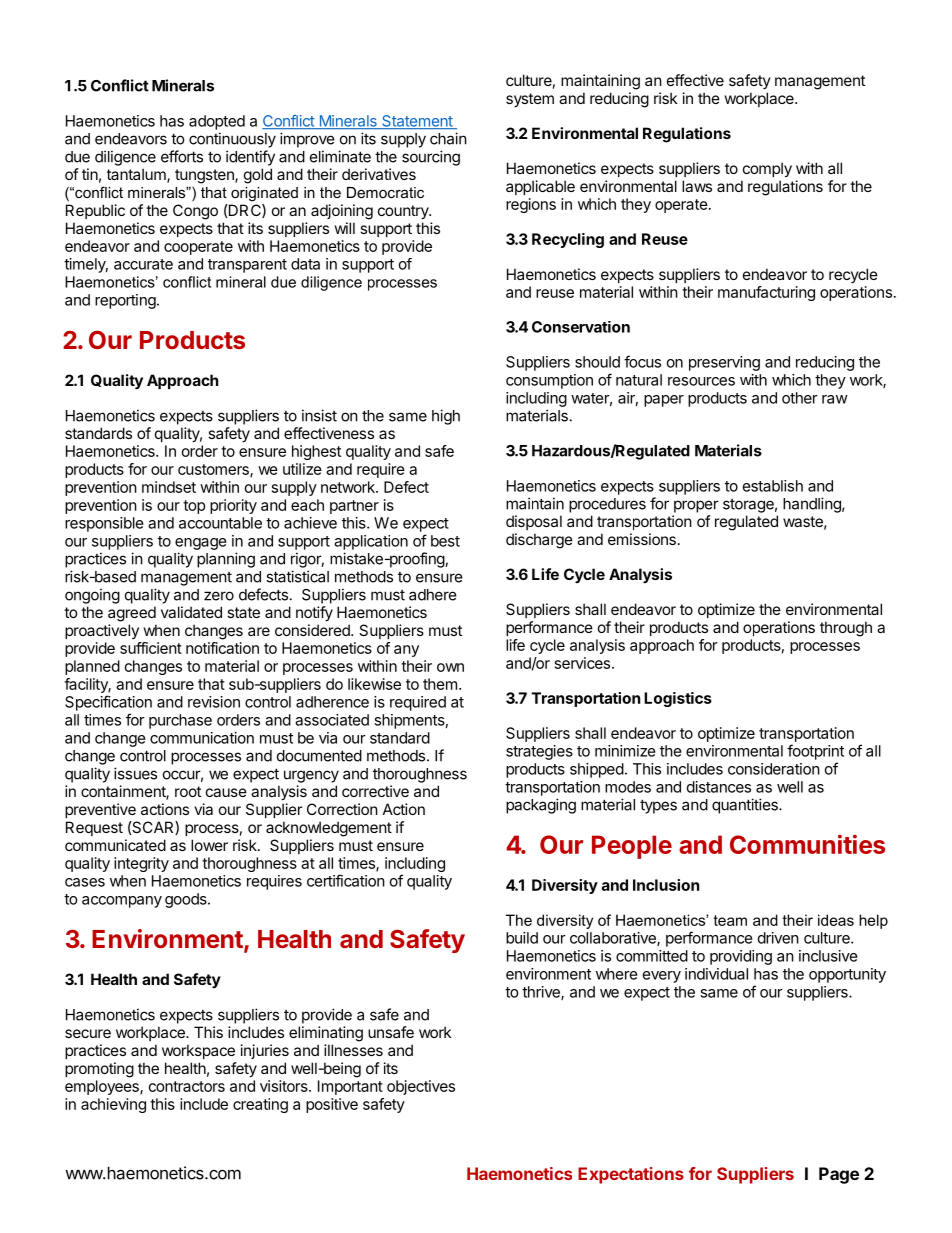 The image size is (952, 1233). I want to click on packaging, so click(541, 806).
